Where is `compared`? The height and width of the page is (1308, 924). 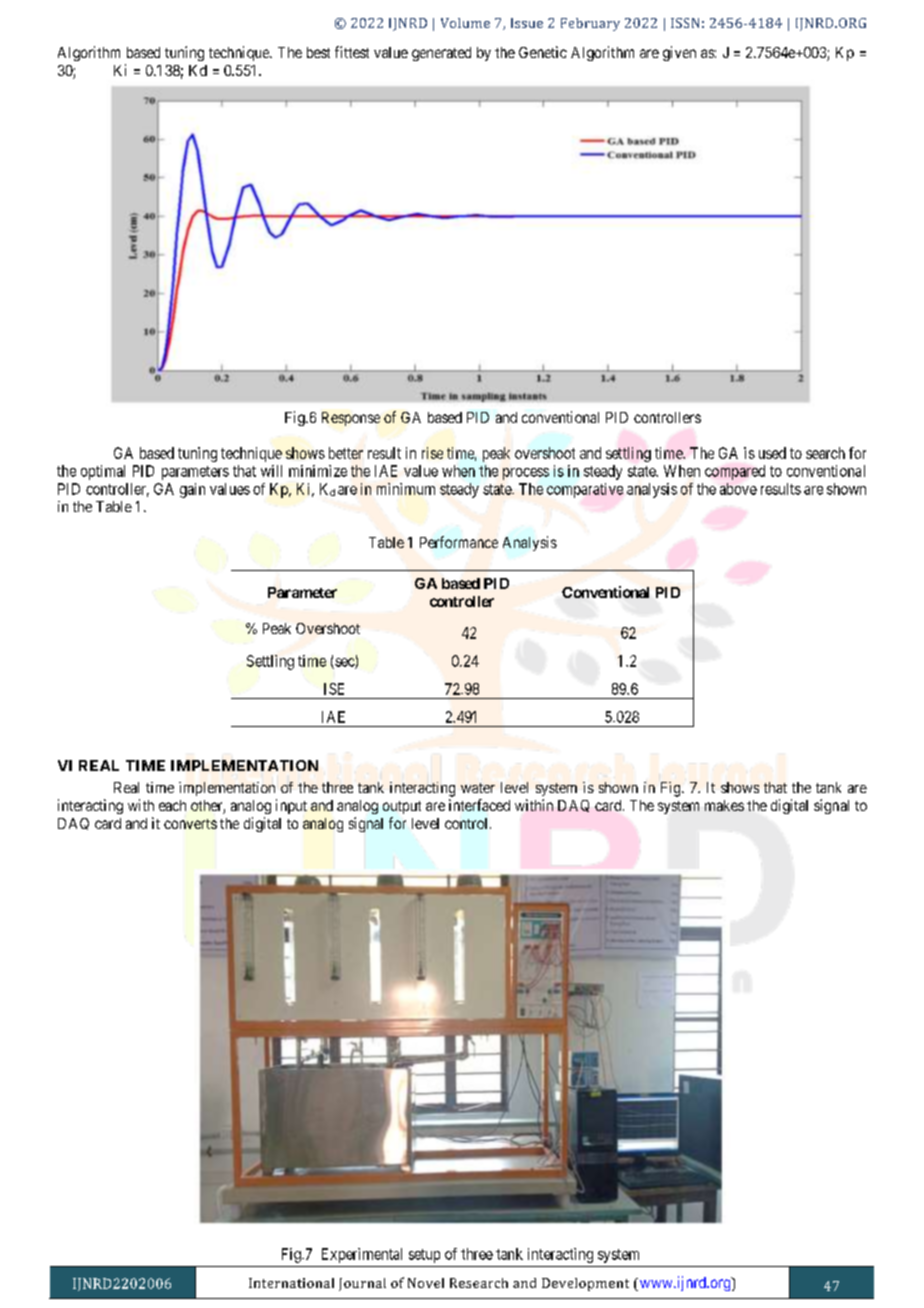
compared is located at coordinates (735, 472).
